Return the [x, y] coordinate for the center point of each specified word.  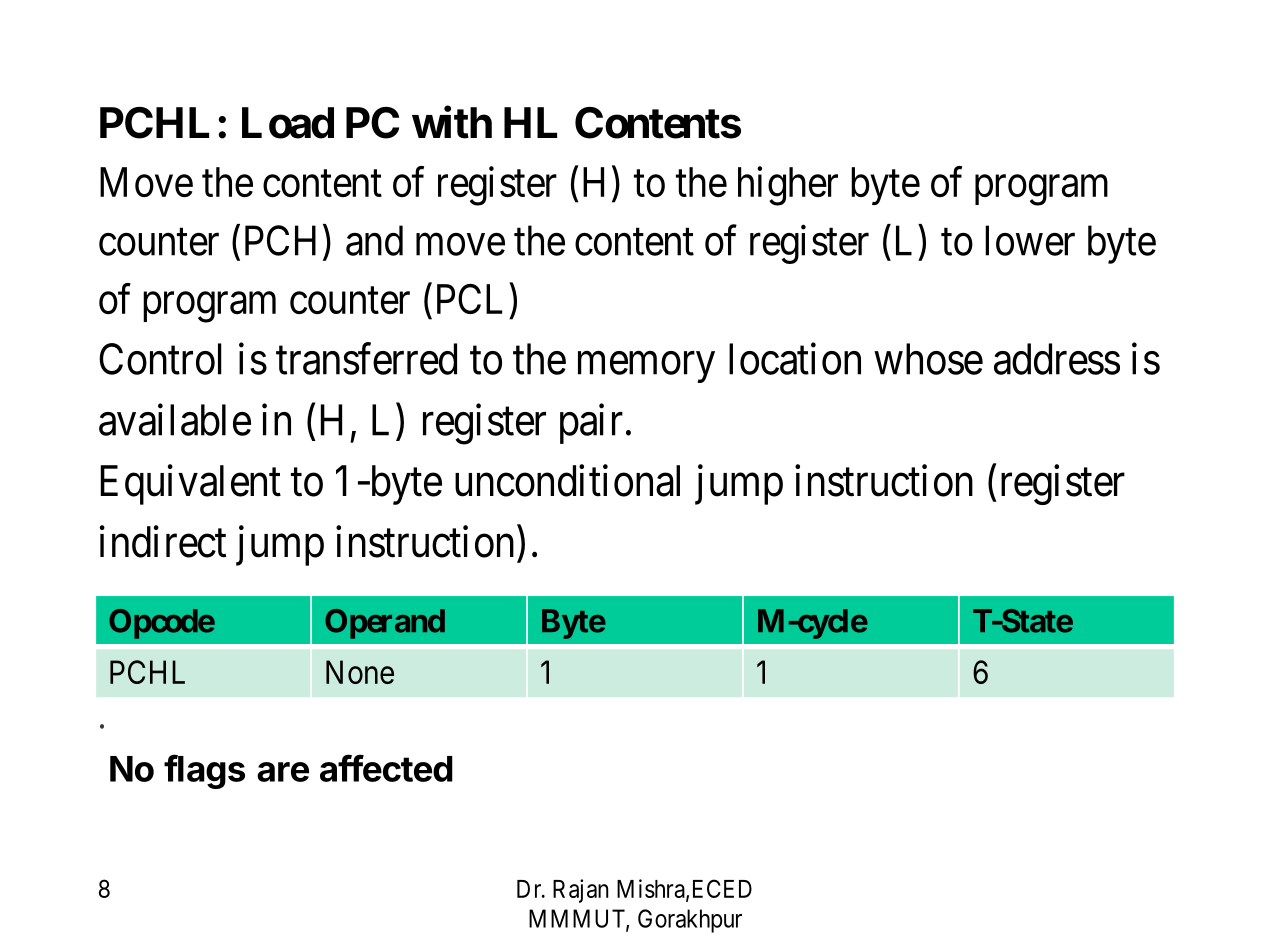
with [452, 122]
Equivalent [190, 485]
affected [386, 768]
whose [928, 359]
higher [788, 186]
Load [288, 123]
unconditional [567, 481]
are [283, 772]
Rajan [581, 891]
